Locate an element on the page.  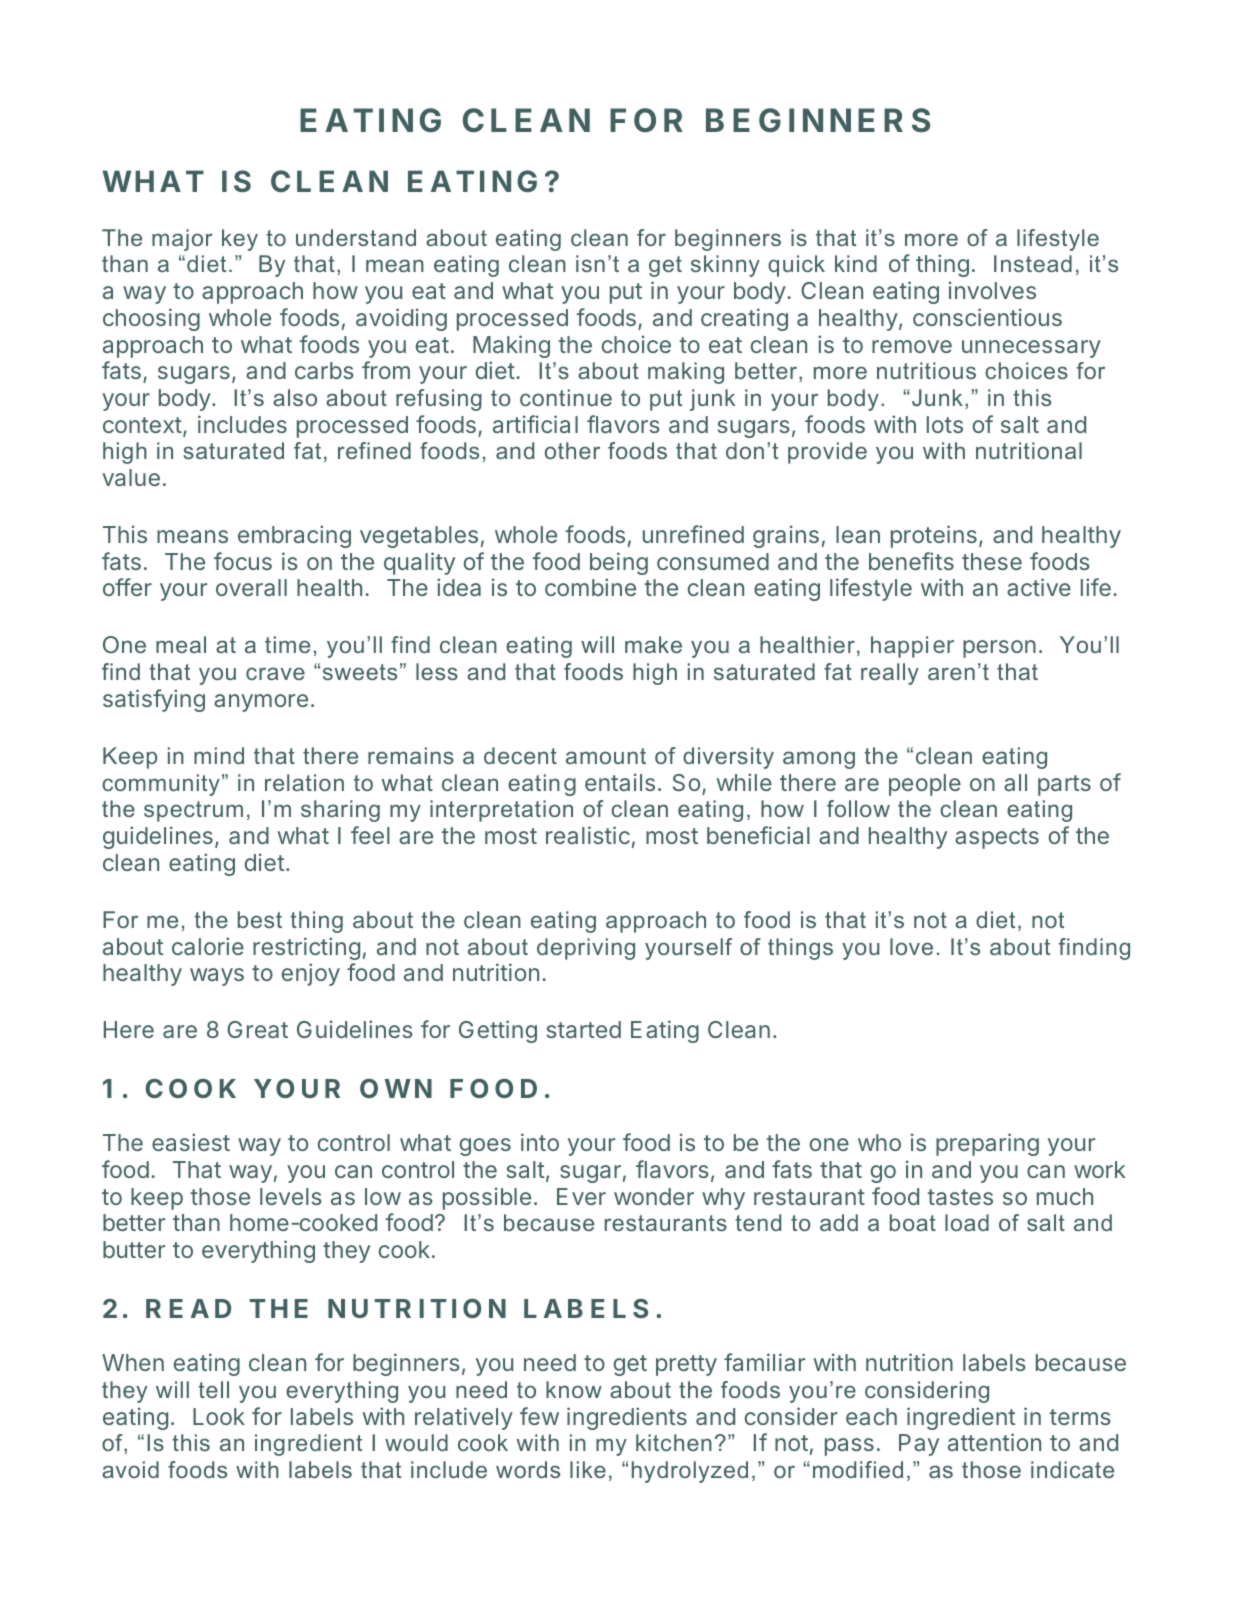
into is located at coordinates (540, 1142).
